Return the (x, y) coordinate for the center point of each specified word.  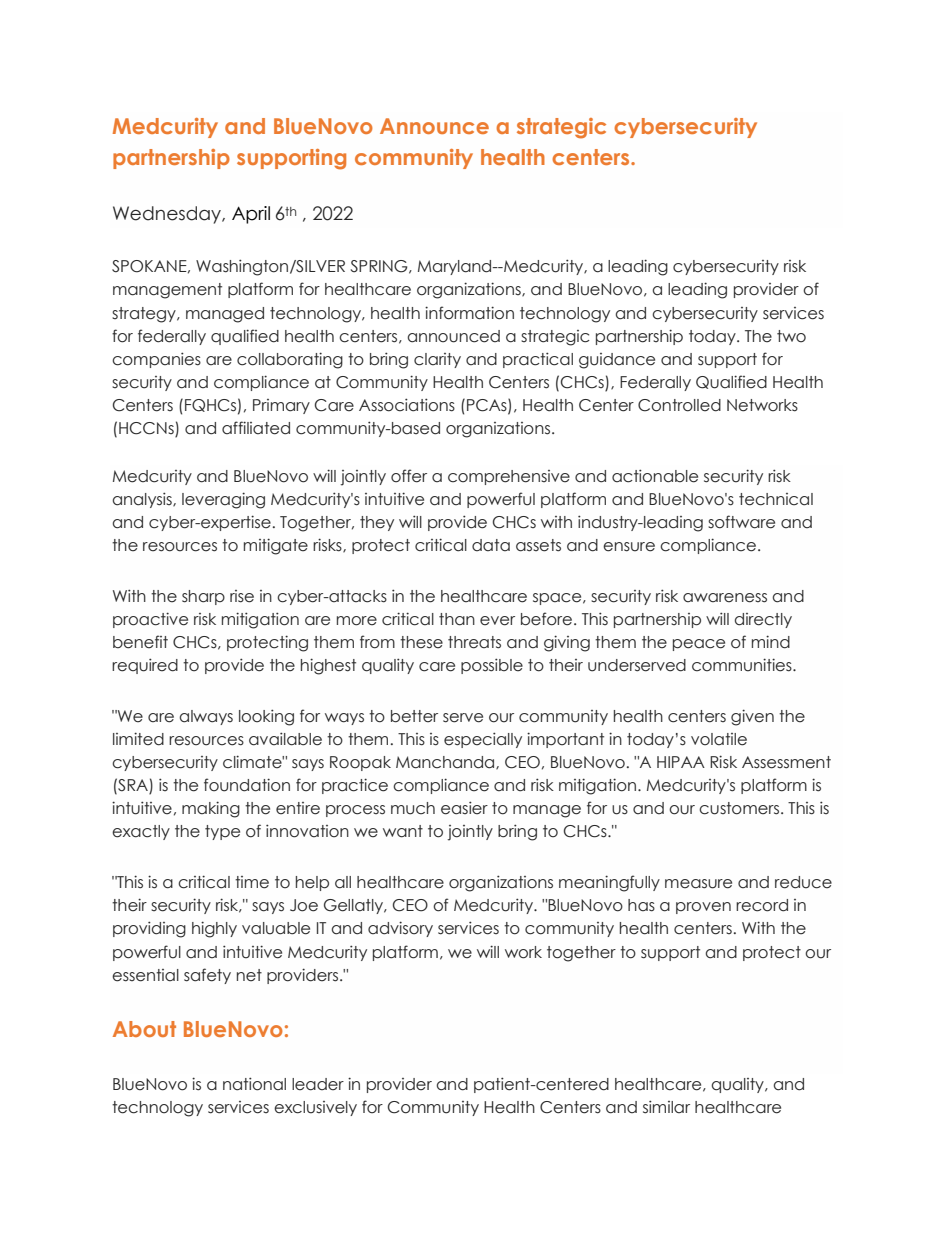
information (469, 313)
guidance (617, 361)
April (251, 215)
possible (492, 666)
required (145, 666)
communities (743, 665)
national (254, 1084)
